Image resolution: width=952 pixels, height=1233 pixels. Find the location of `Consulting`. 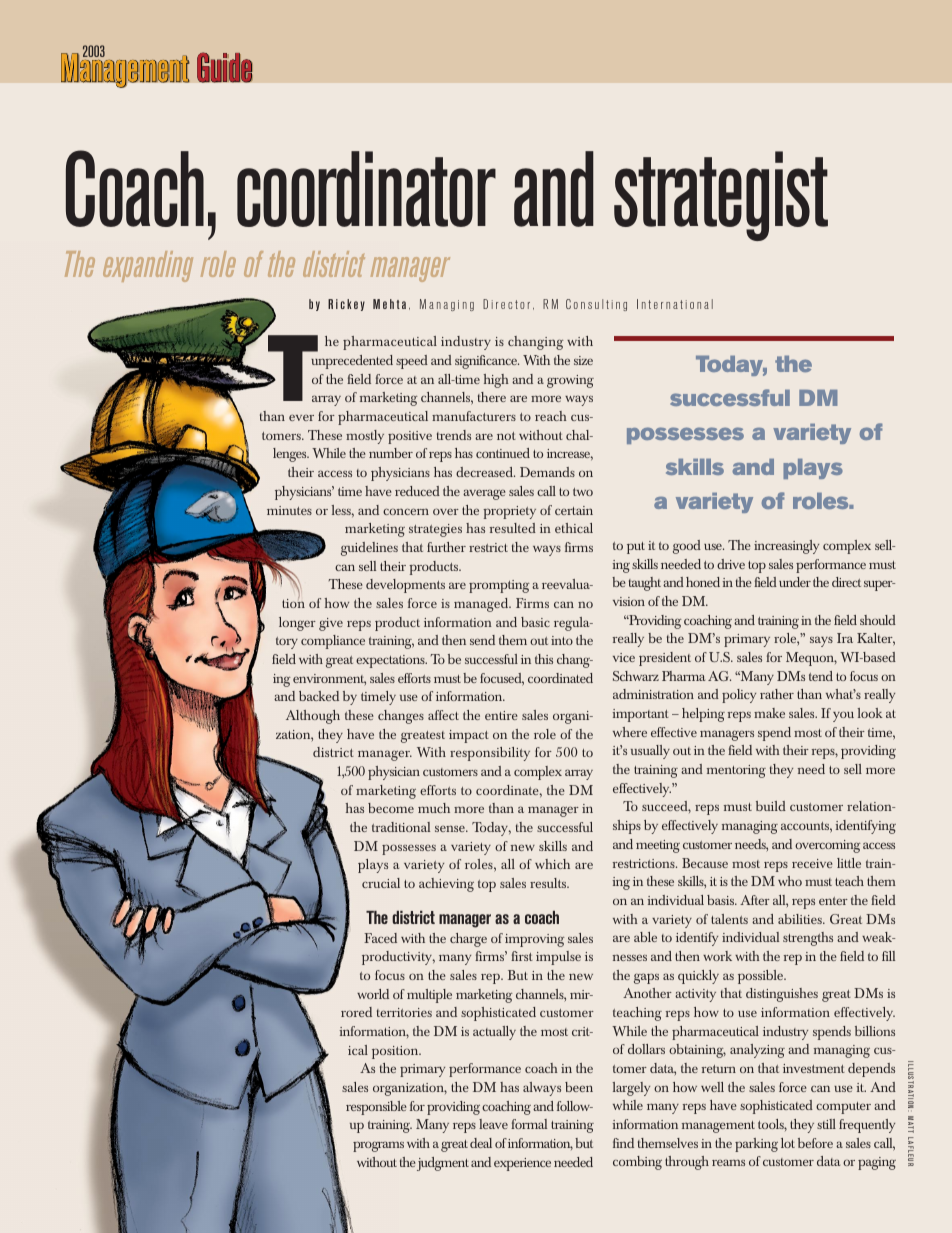

Consulting is located at coordinates (596, 305).
